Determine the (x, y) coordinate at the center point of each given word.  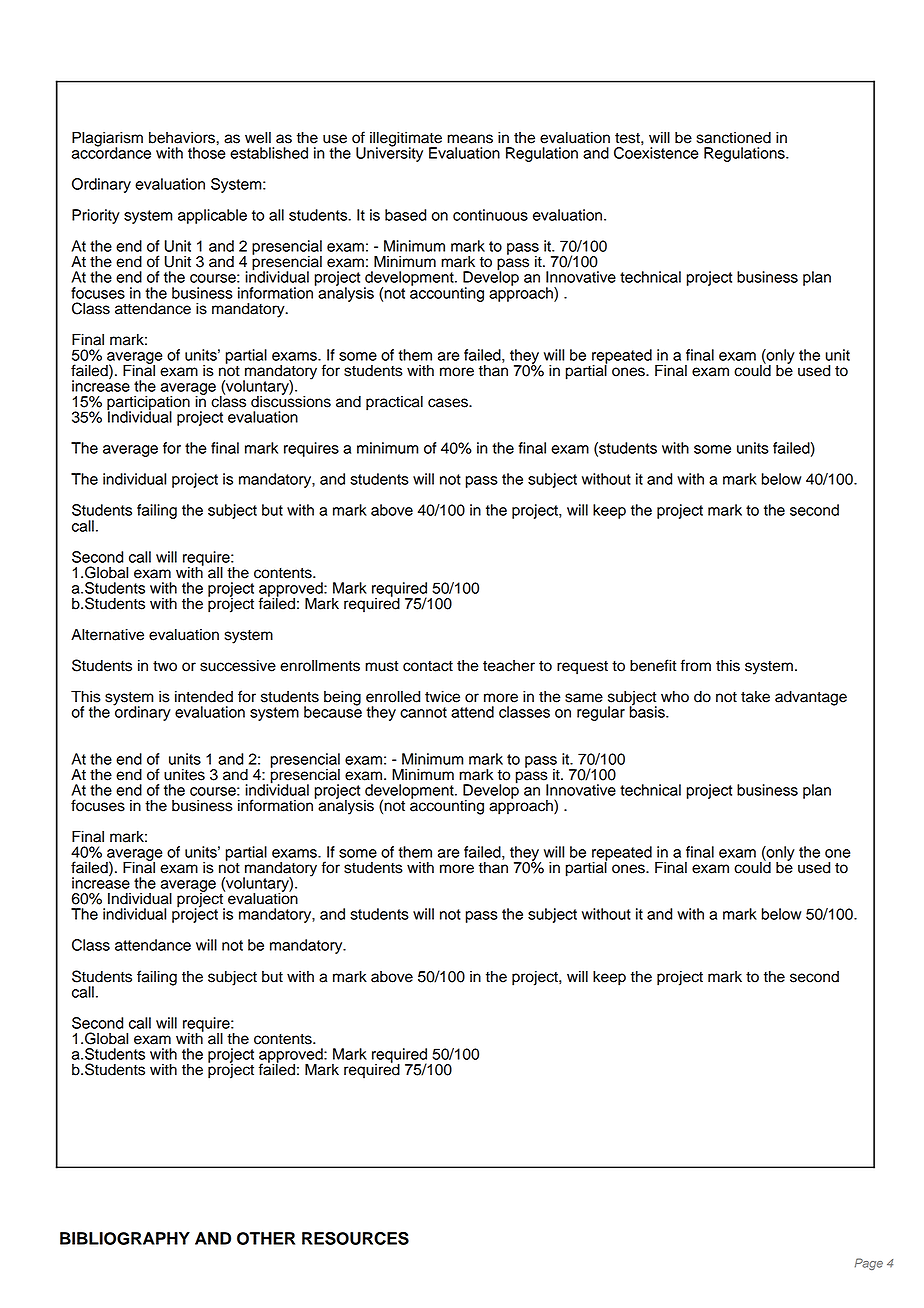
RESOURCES (355, 1238)
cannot (423, 712)
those (206, 153)
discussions (291, 400)
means (470, 139)
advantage (811, 698)
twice (442, 696)
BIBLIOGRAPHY (125, 1238)
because (333, 711)
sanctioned (734, 137)
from (696, 665)
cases (449, 403)
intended (204, 696)
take (755, 697)
